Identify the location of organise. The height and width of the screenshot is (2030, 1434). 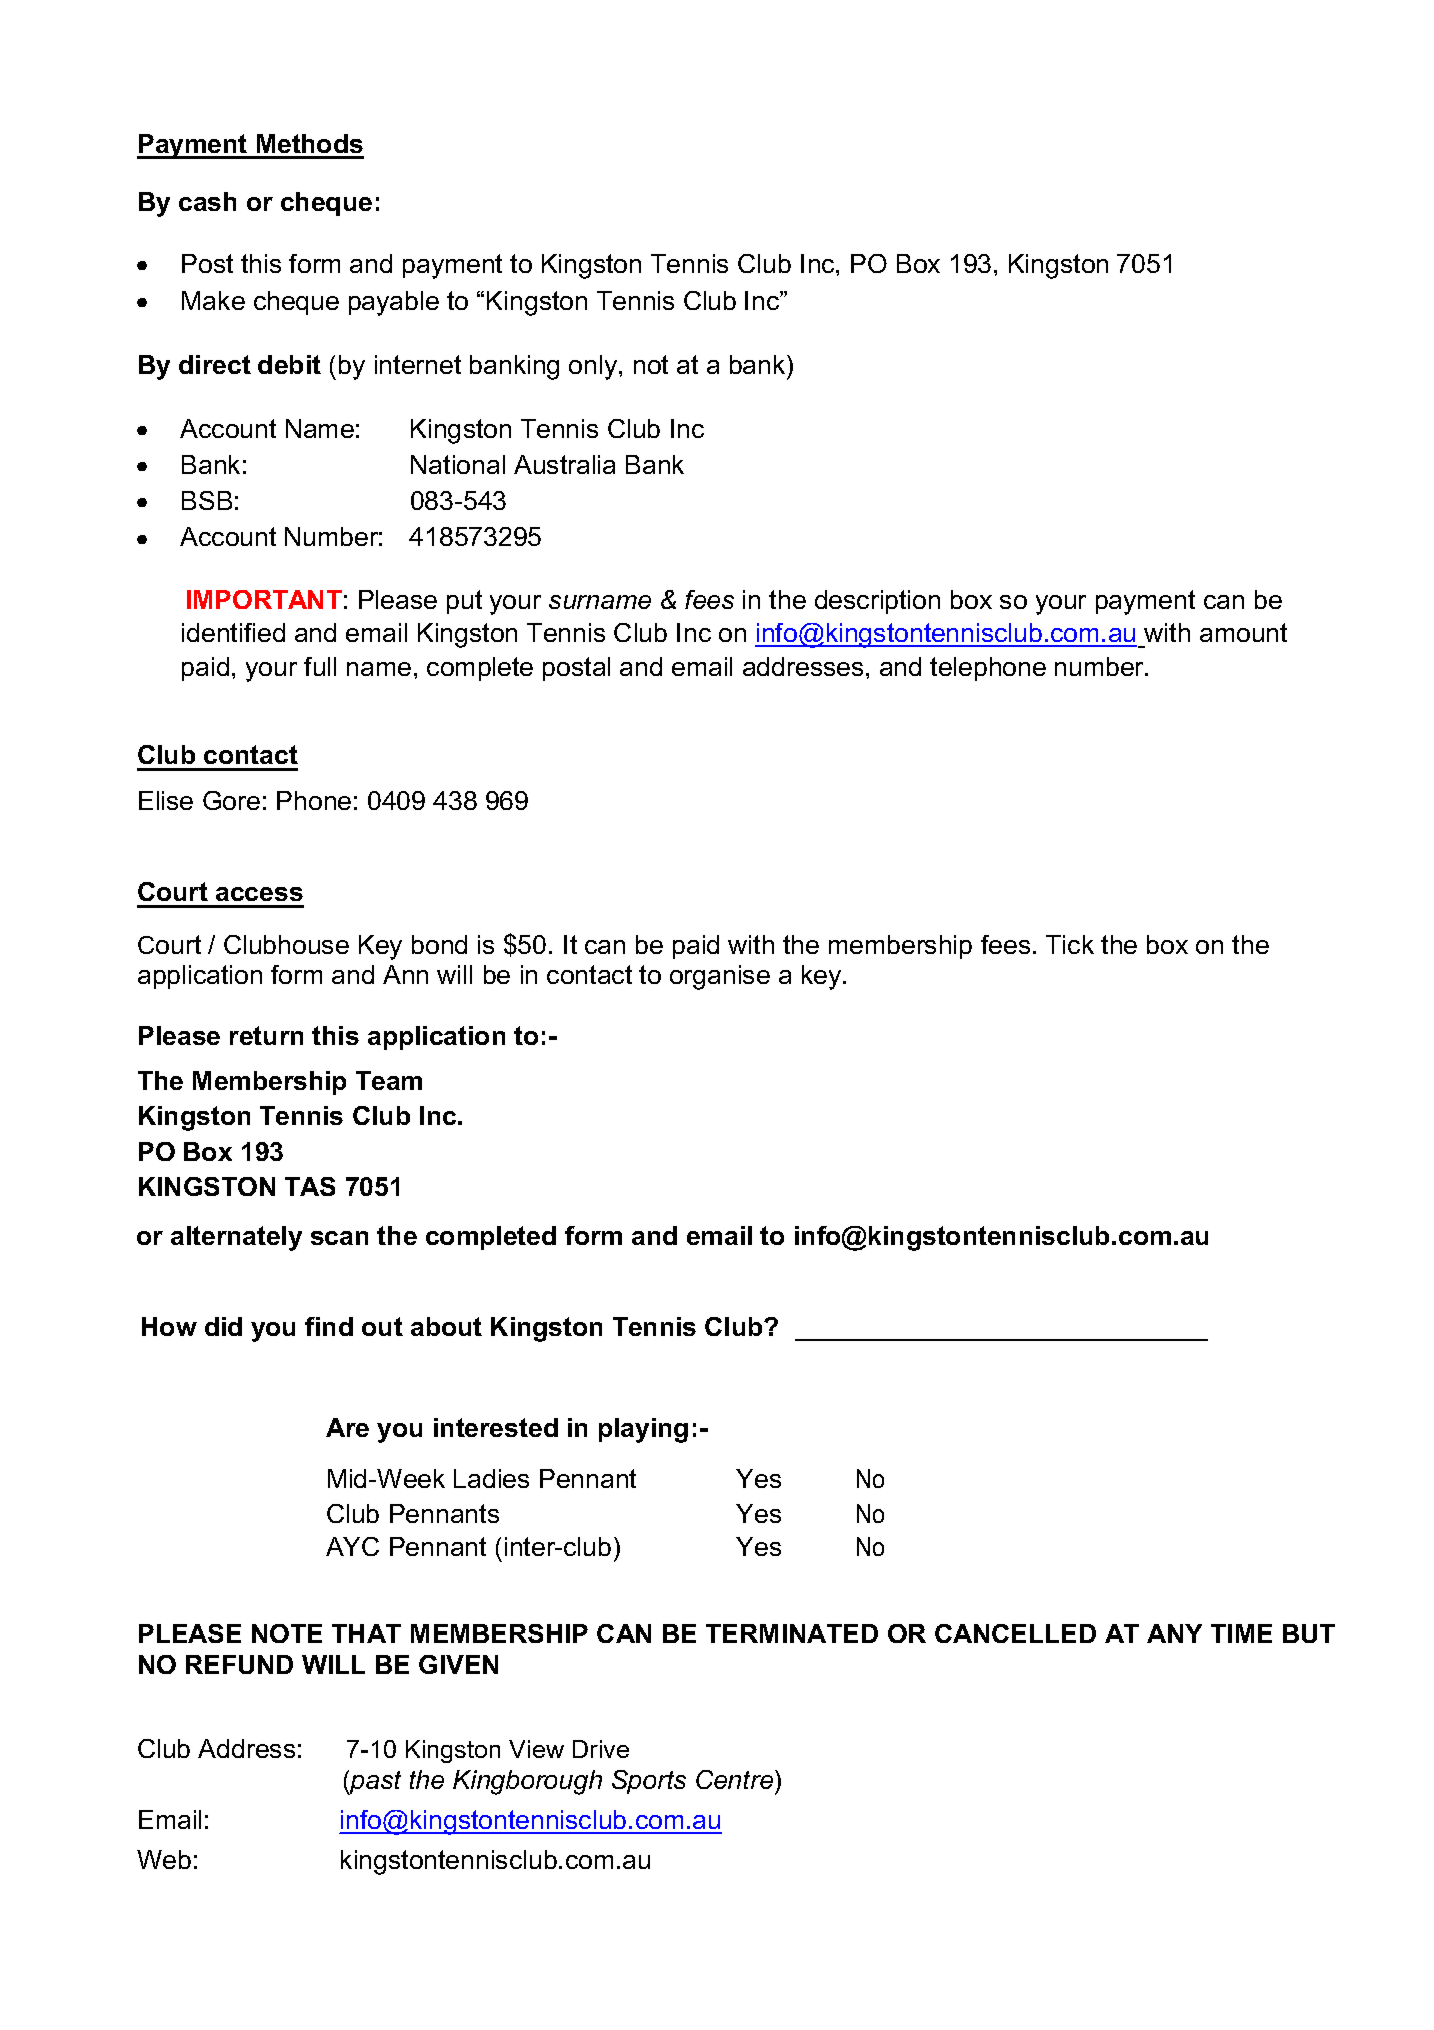
(720, 977).
